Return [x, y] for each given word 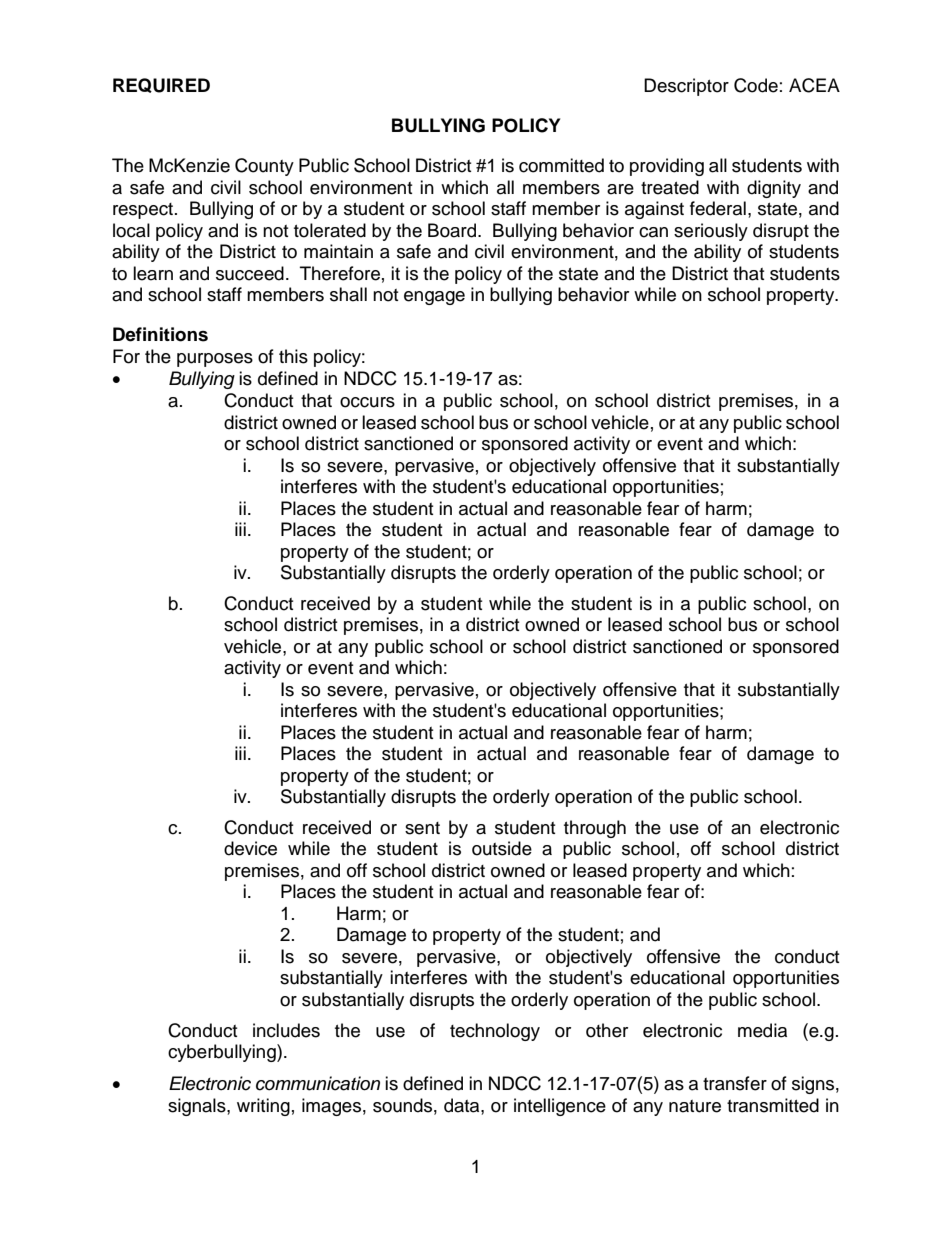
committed [561, 165]
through [595, 829]
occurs [367, 402]
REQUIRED [161, 85]
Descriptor [686, 87]
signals [198, 1107]
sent [422, 828]
